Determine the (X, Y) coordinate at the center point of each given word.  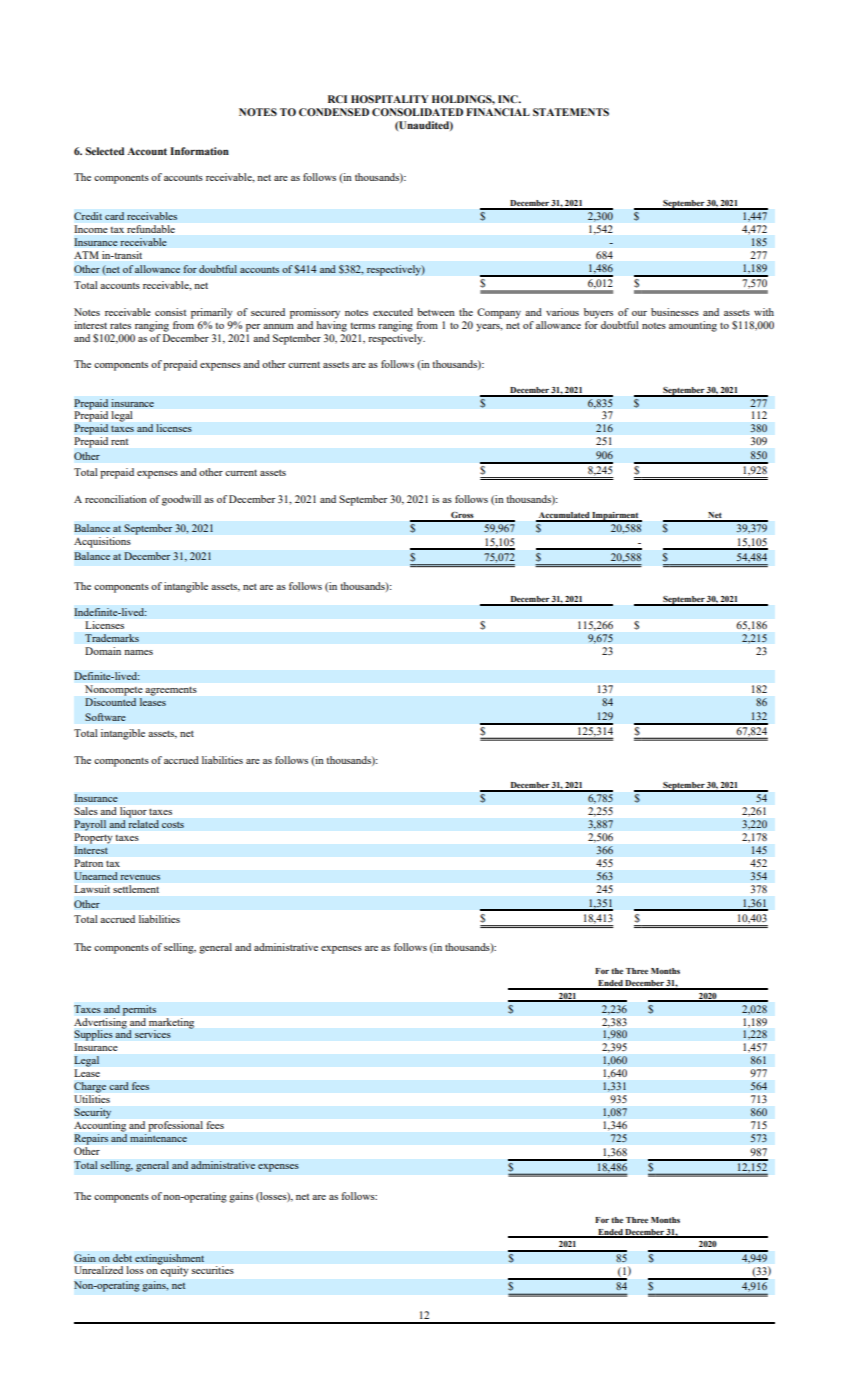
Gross (462, 516)
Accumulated (564, 516)
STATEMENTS (571, 112)
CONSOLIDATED (417, 112)
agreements (171, 691)
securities (213, 1270)
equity (173, 1270)
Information (199, 151)
